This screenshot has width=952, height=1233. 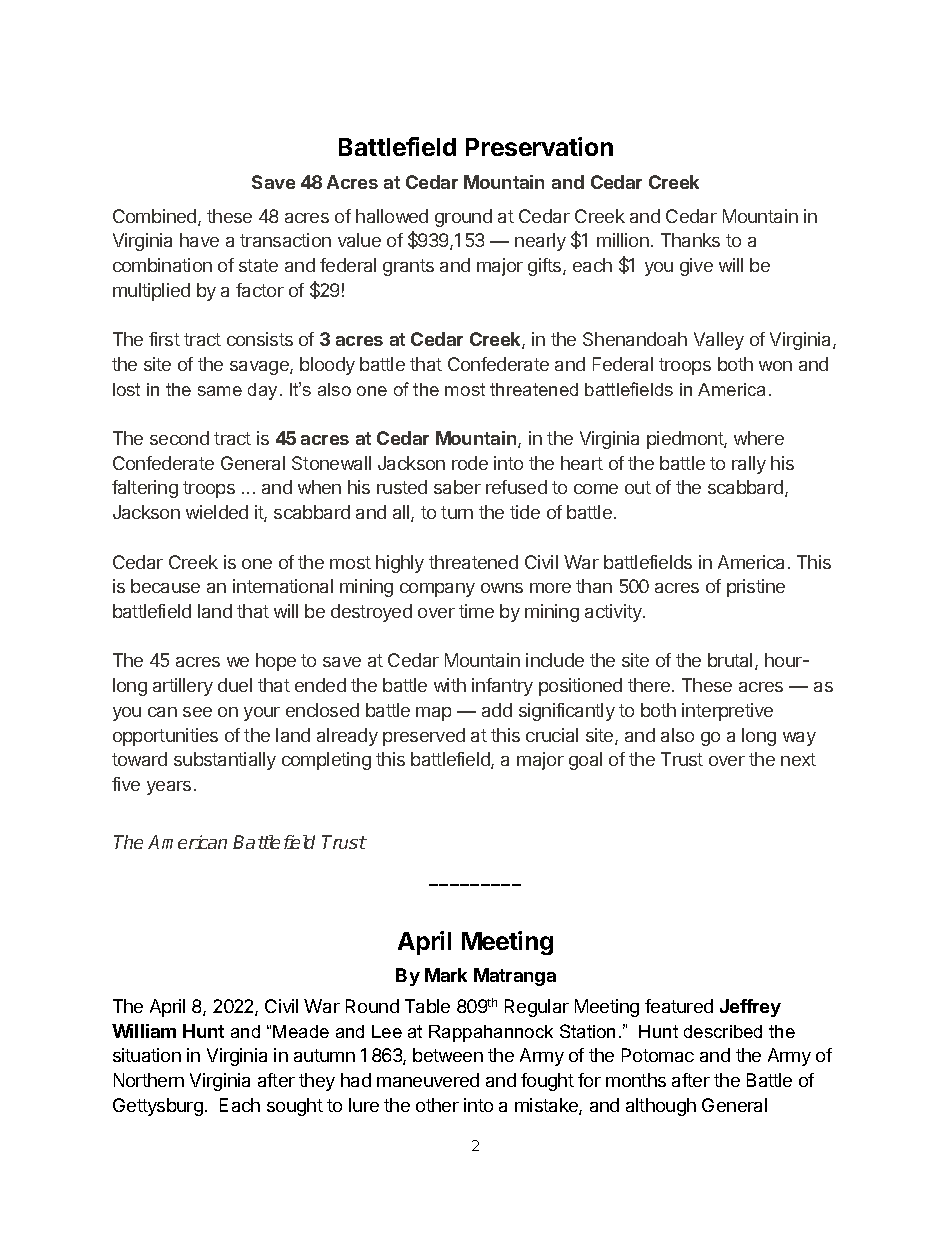 I want to click on wielded, so click(x=217, y=512).
